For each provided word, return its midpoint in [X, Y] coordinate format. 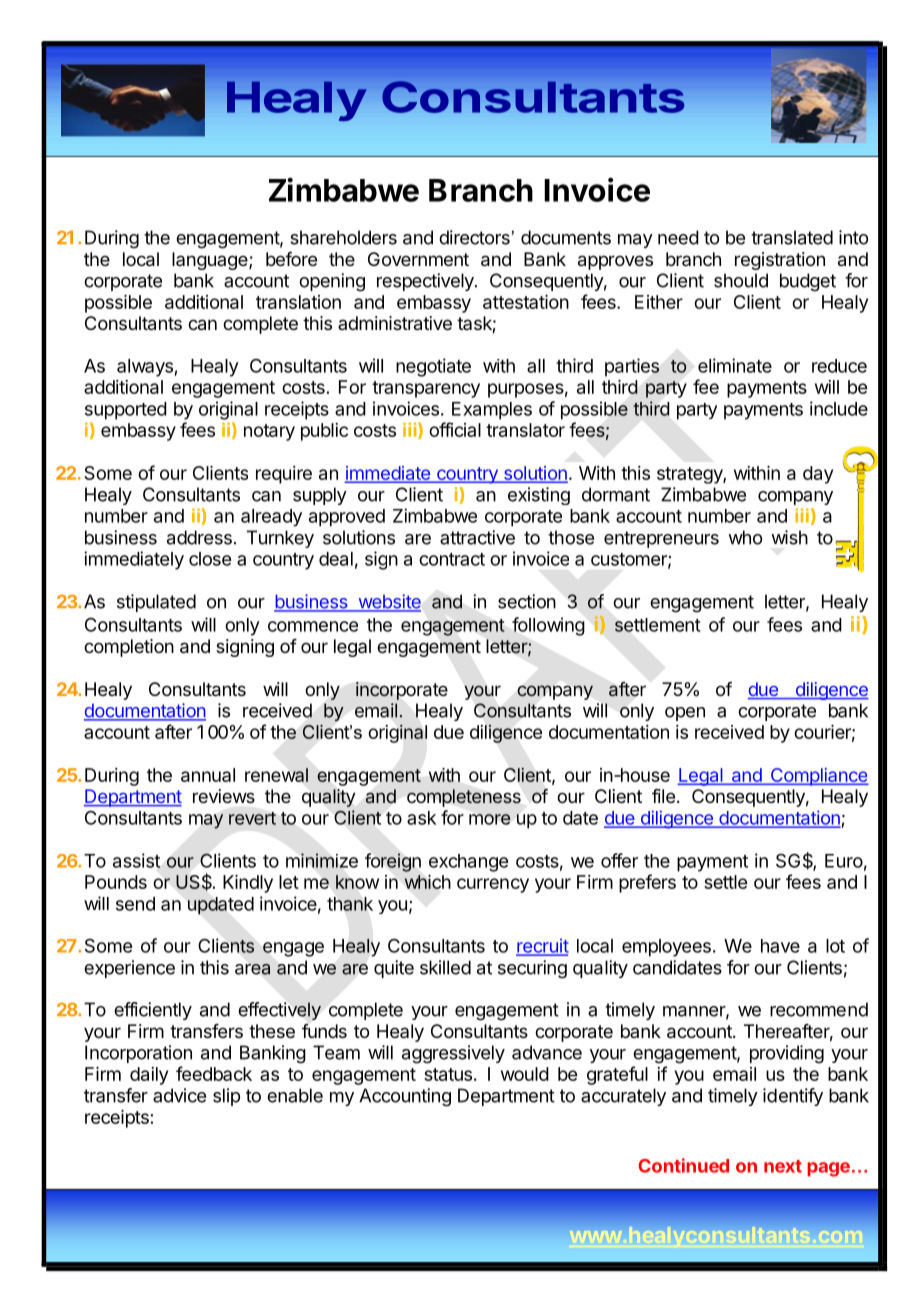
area [252, 969]
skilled [445, 967]
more [490, 819]
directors [474, 237]
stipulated [156, 603]
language [211, 261]
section [527, 601]
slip [226, 1097]
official [455, 429]
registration [780, 261]
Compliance [818, 777]
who [745, 537]
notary [269, 432]
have [780, 946]
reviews [224, 796]
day [818, 475]
